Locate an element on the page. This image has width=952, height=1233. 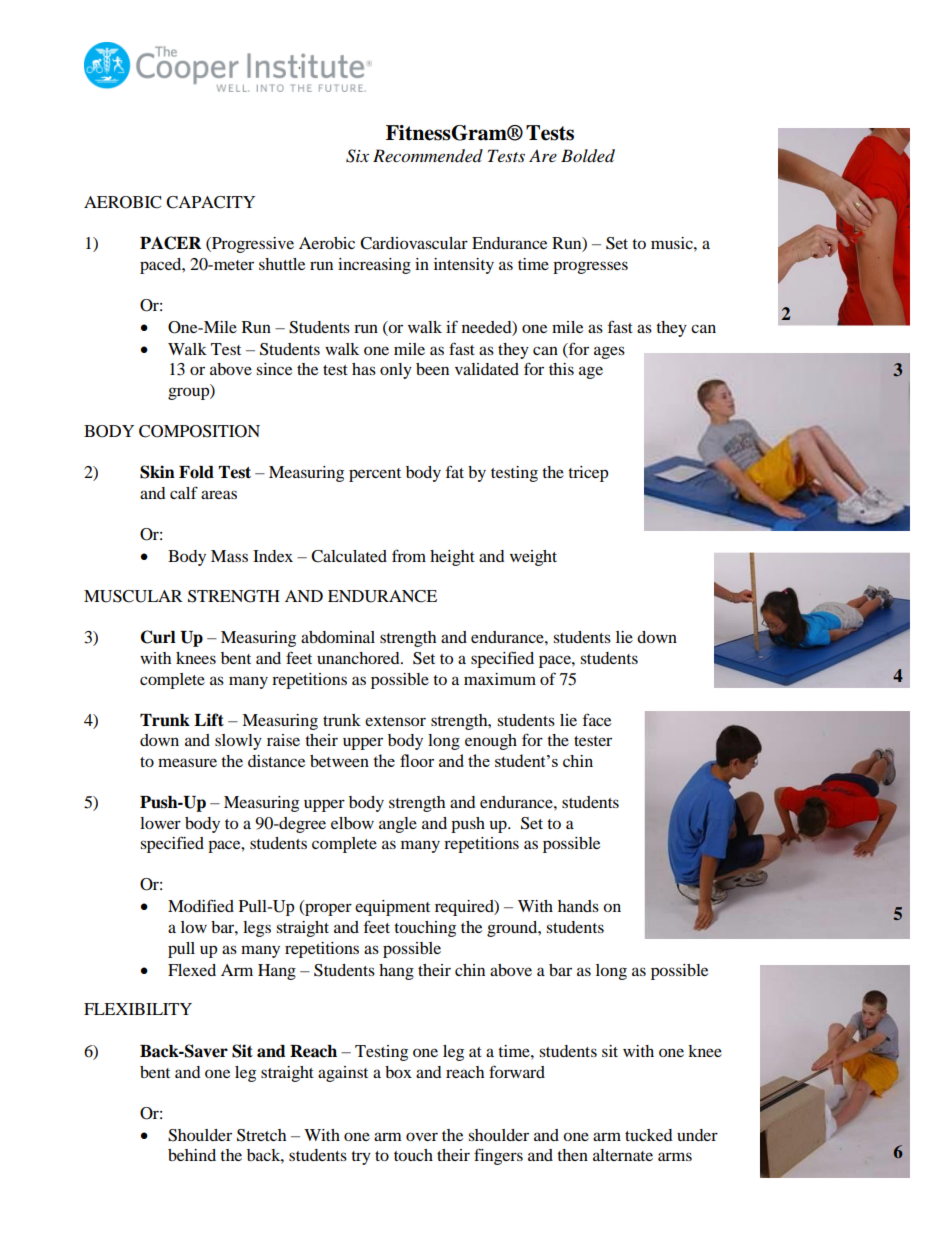
behind is located at coordinates (192, 1155).
